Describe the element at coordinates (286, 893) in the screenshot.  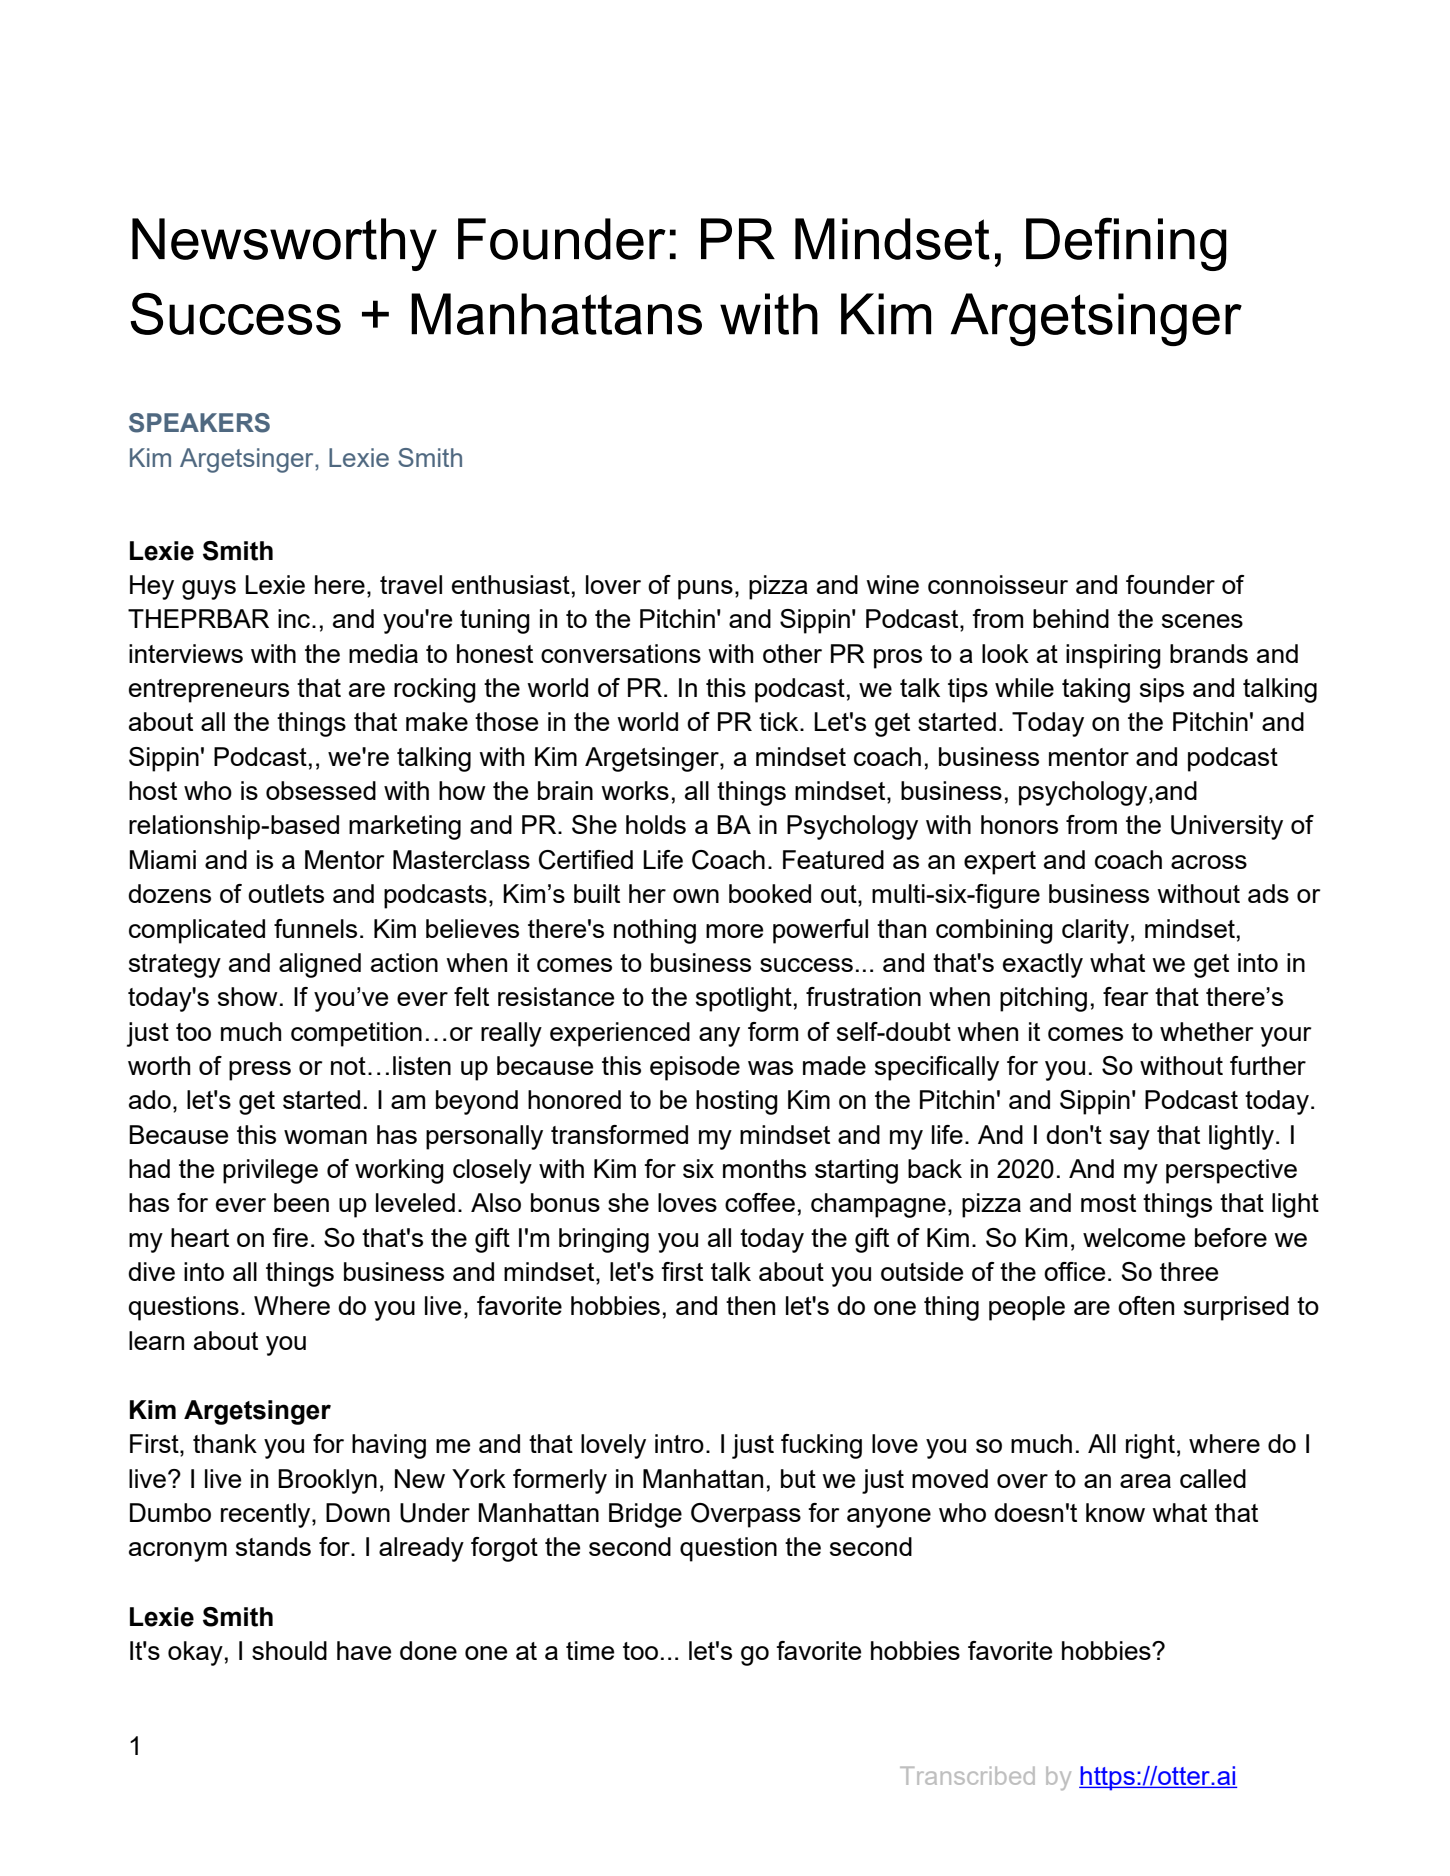
I see `outlets` at that location.
